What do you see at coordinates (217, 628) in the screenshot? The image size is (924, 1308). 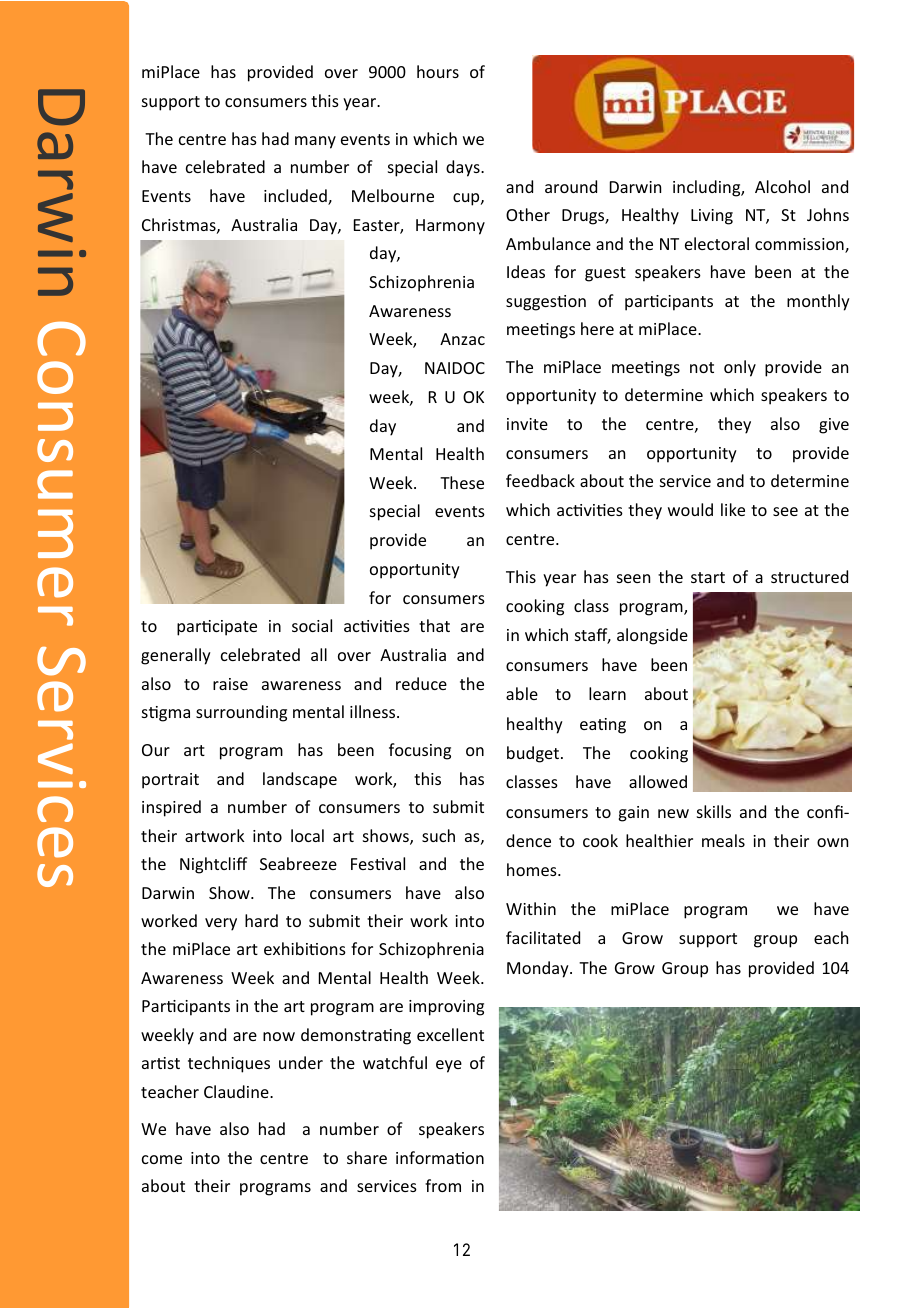 I see `participate` at bounding box center [217, 628].
